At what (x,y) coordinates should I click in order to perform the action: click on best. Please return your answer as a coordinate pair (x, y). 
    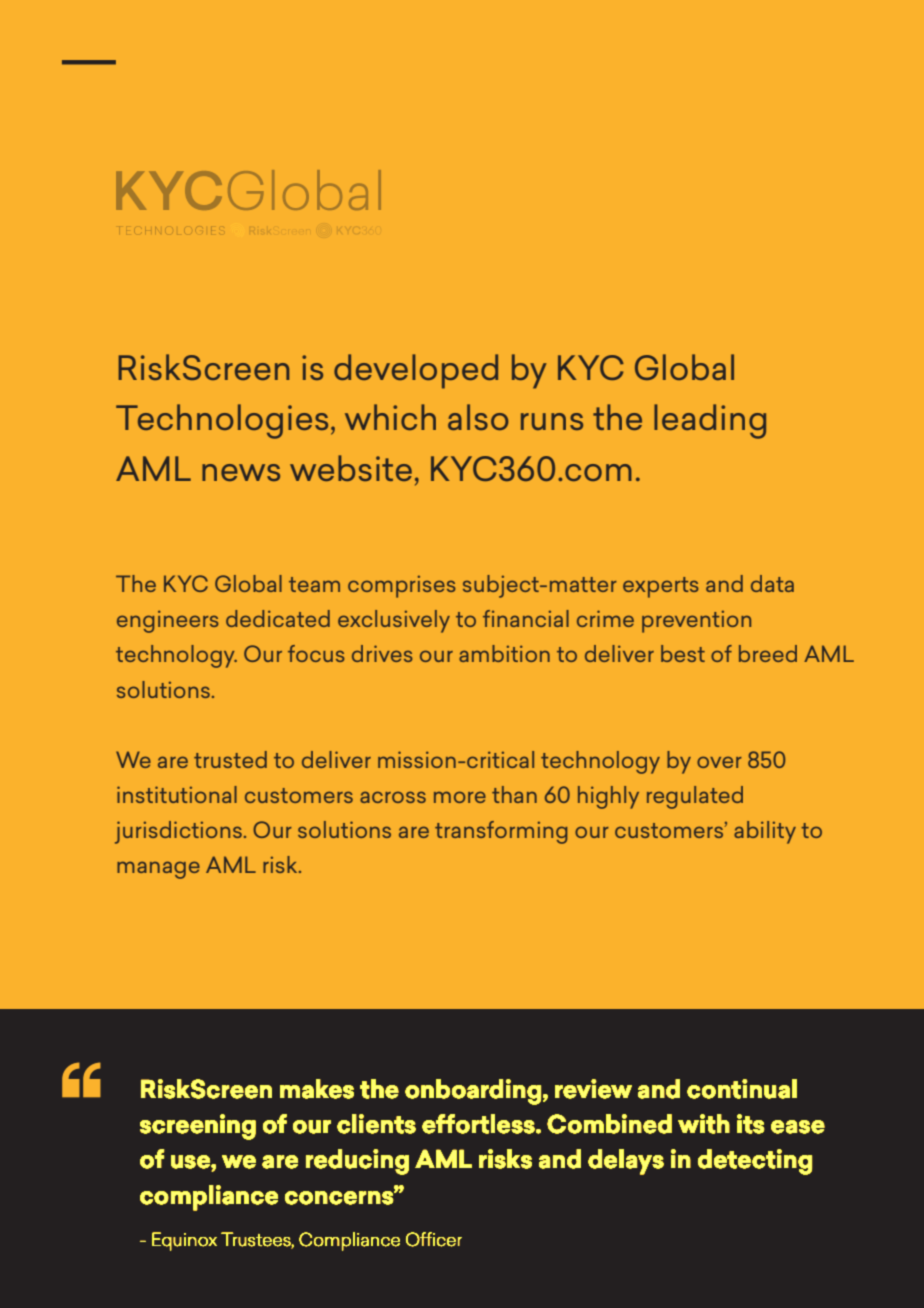
    Looking at the image, I should click on (683, 653).
